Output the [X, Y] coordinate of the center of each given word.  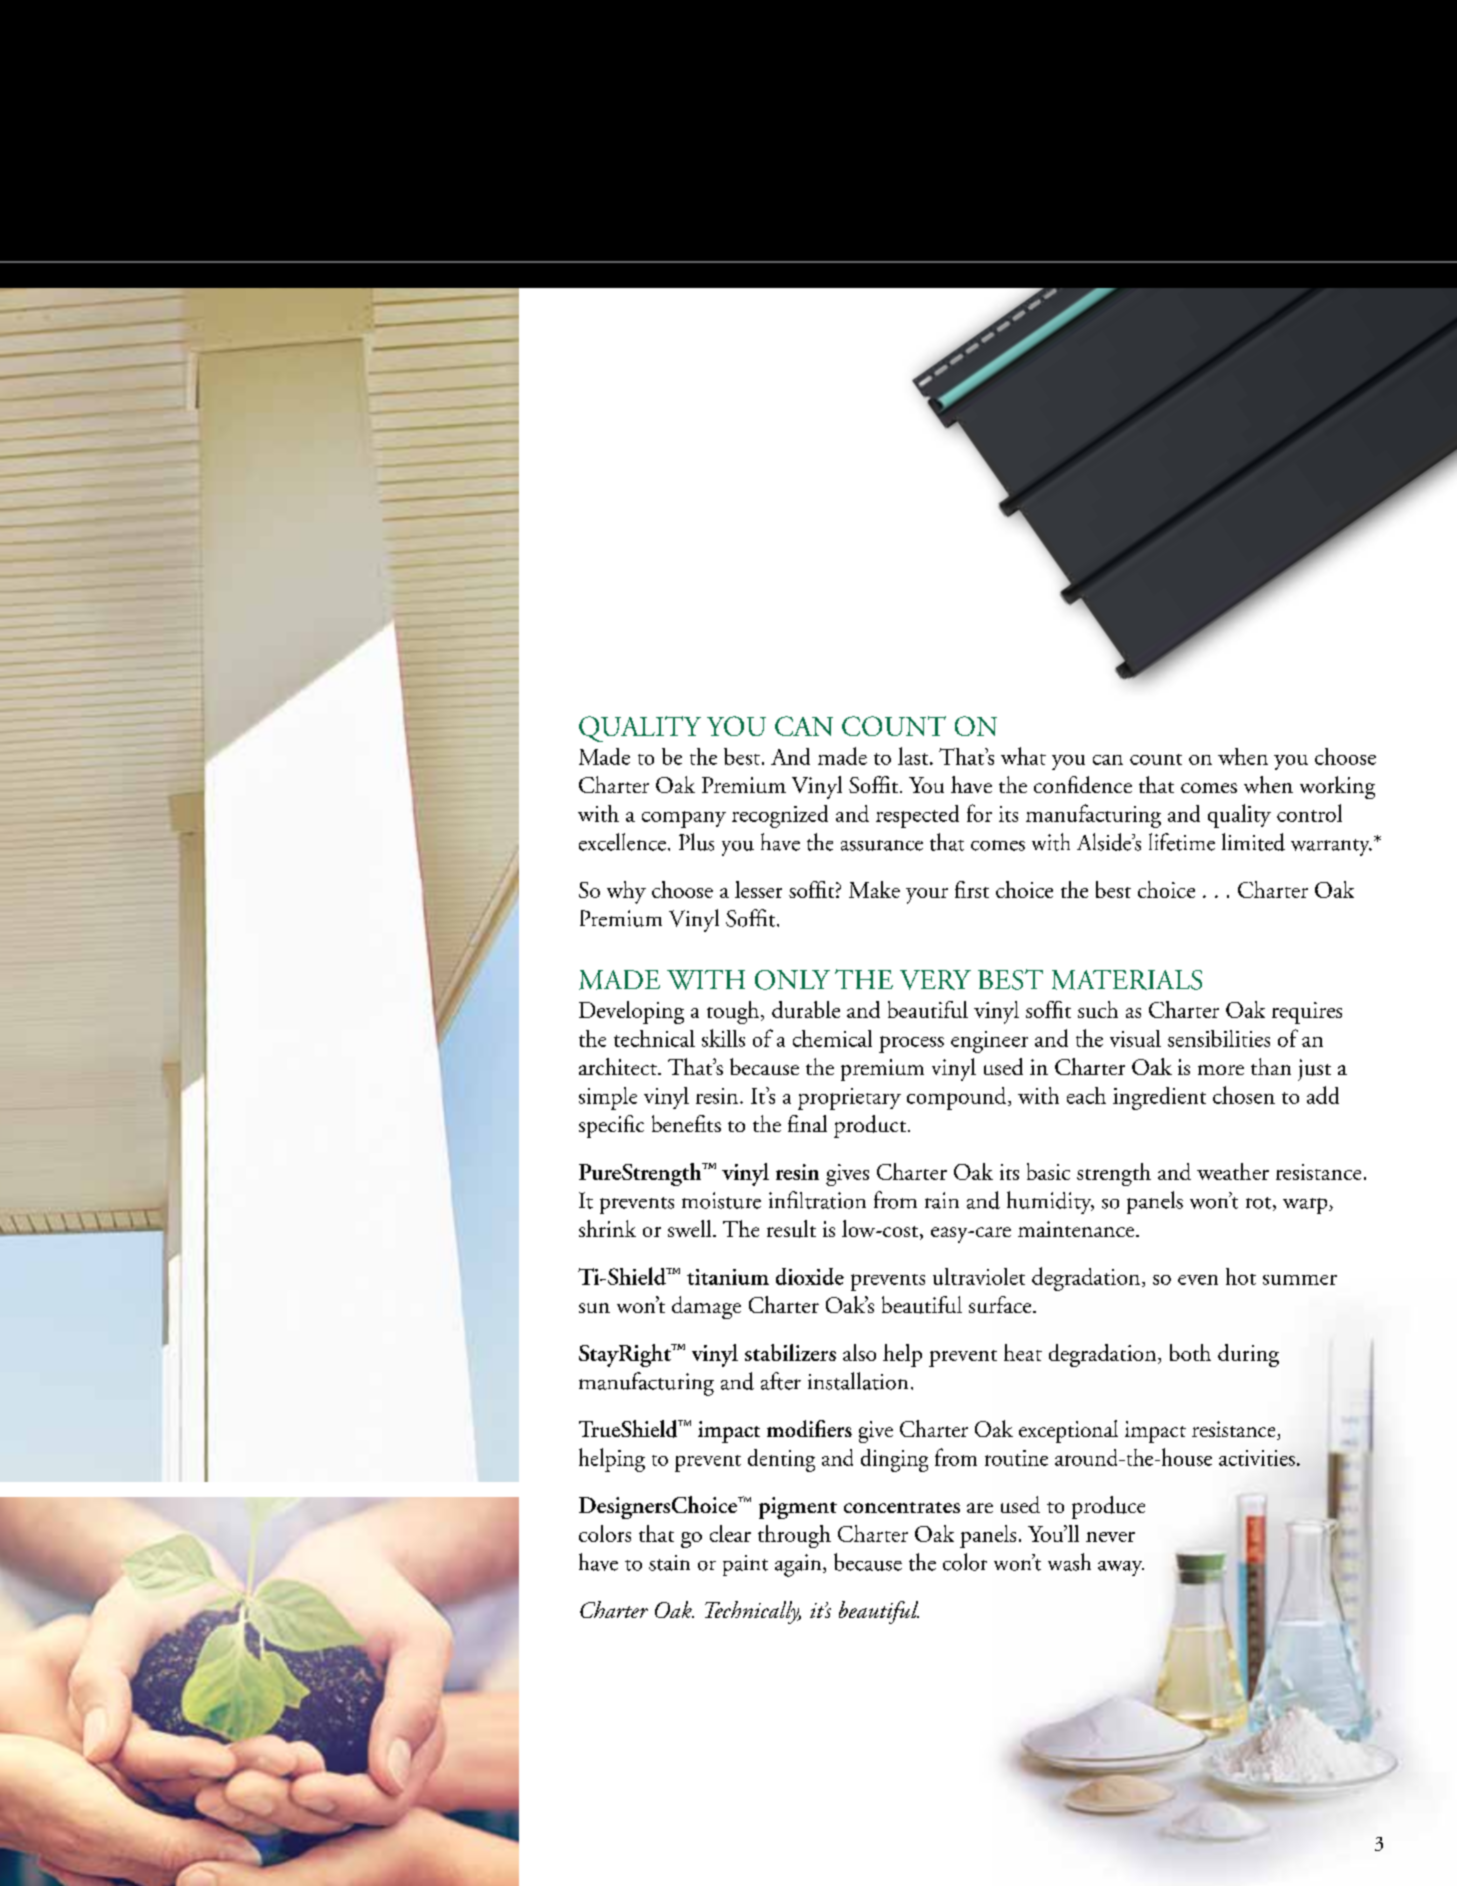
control [1309, 813]
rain [942, 1200]
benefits [686, 1123]
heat [1023, 1352]
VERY [935, 980]
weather [1233, 1171]
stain [669, 1563]
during [1248, 1355]
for [979, 813]
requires [1307, 1013]
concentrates [902, 1507]
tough [734, 1012]
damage [706, 1307]
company [684, 819]
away [1121, 1568]
